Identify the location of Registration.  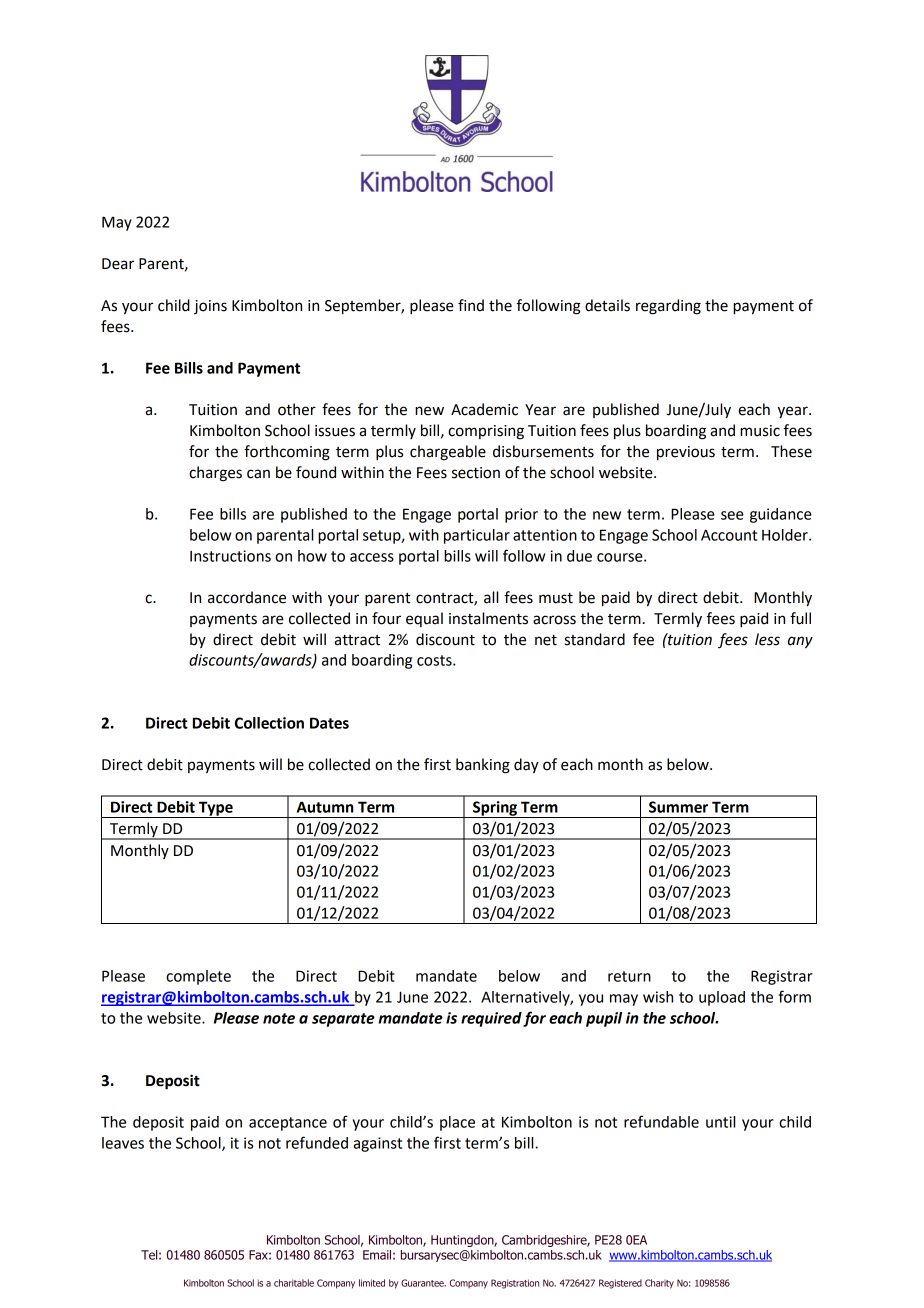
(515, 1284).
